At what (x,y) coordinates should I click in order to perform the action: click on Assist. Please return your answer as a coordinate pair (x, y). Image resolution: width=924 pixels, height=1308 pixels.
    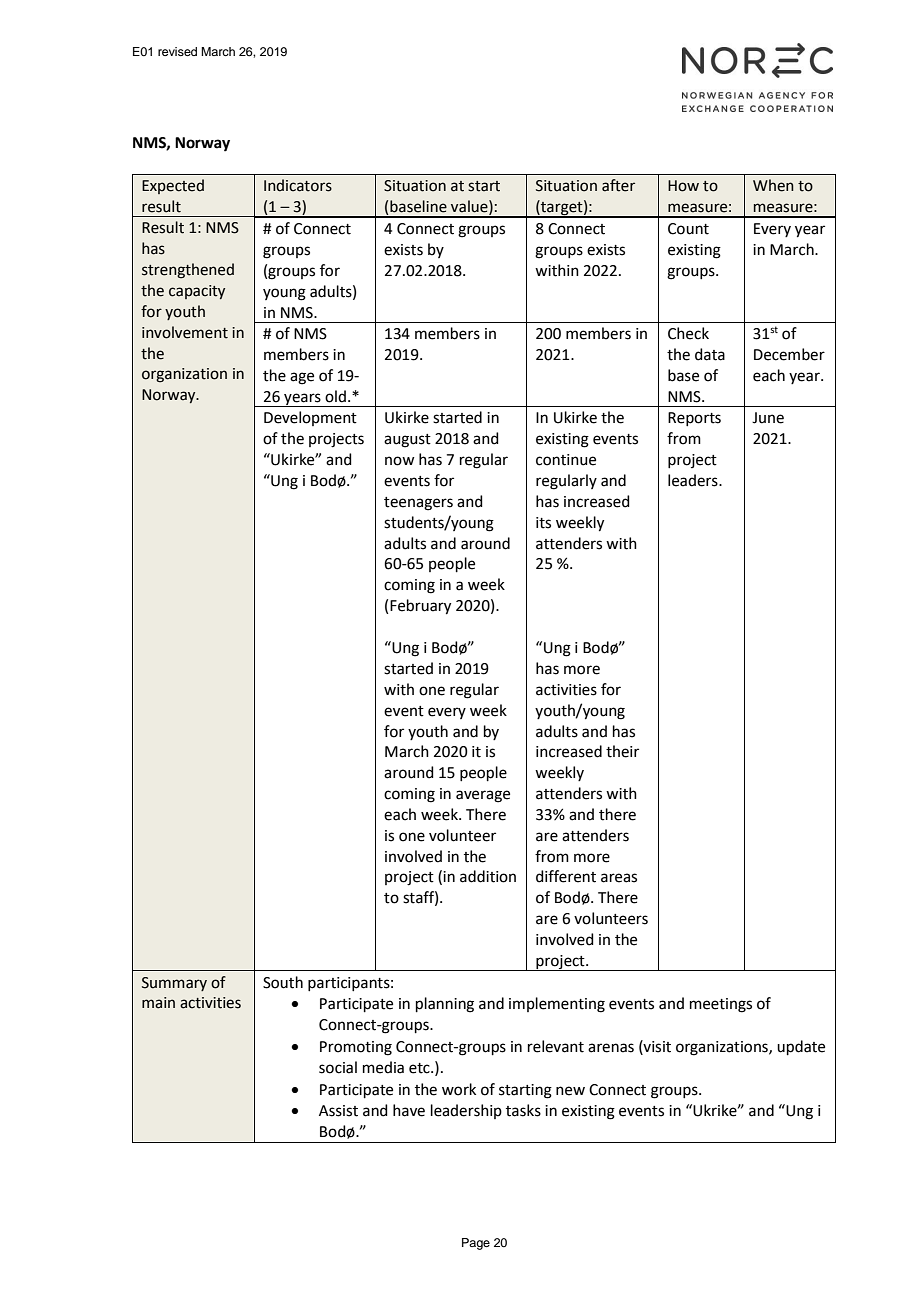
    Looking at the image, I should click on (338, 1111).
